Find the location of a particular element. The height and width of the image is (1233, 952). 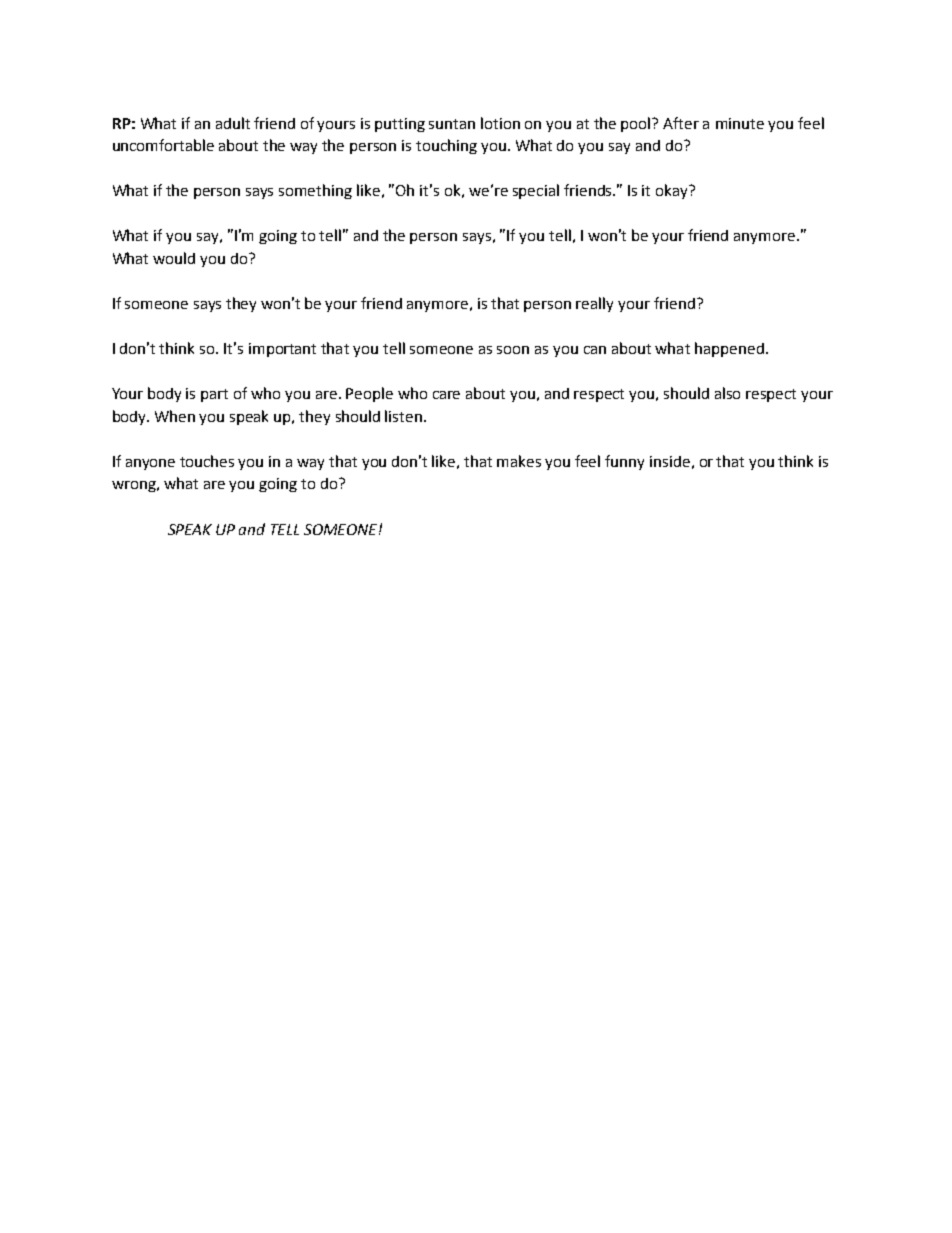

happened is located at coordinates (729, 349).
